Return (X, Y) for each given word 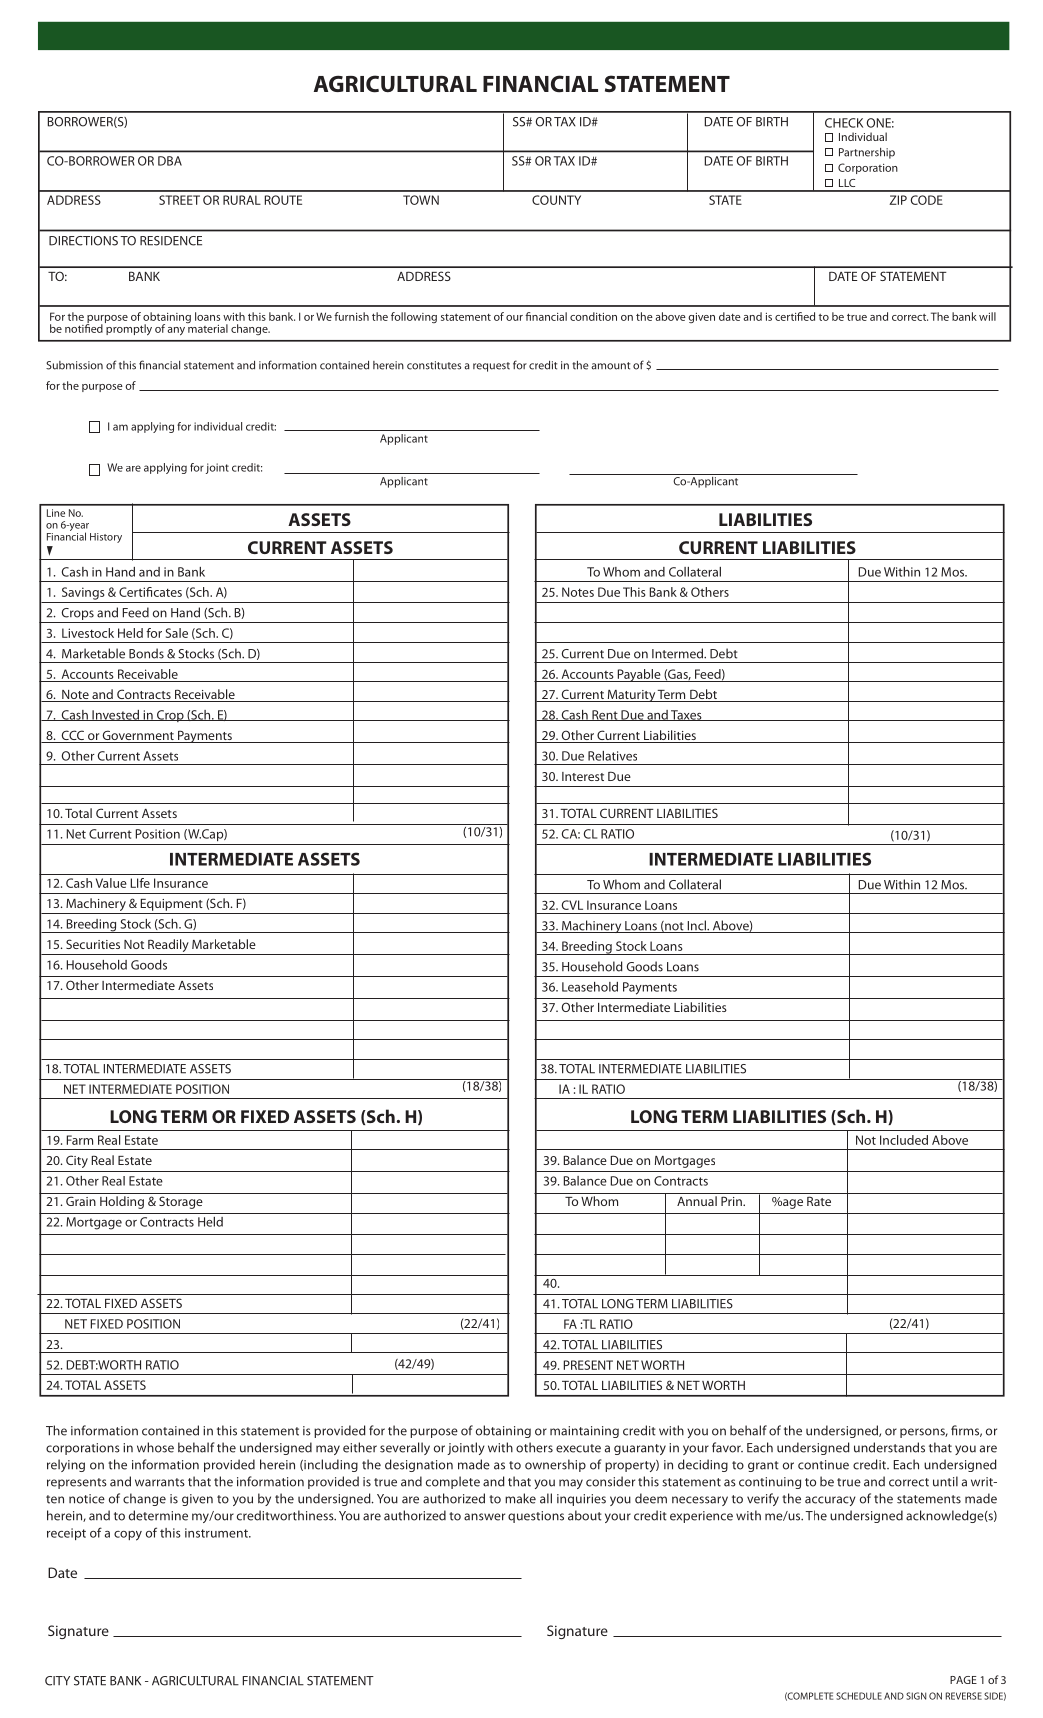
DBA (170, 161)
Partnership (867, 153)
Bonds (146, 653)
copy (128, 1536)
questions (536, 1517)
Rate (819, 1201)
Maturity (631, 696)
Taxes (686, 715)
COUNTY (556, 200)
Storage (181, 1202)
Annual (697, 1201)
